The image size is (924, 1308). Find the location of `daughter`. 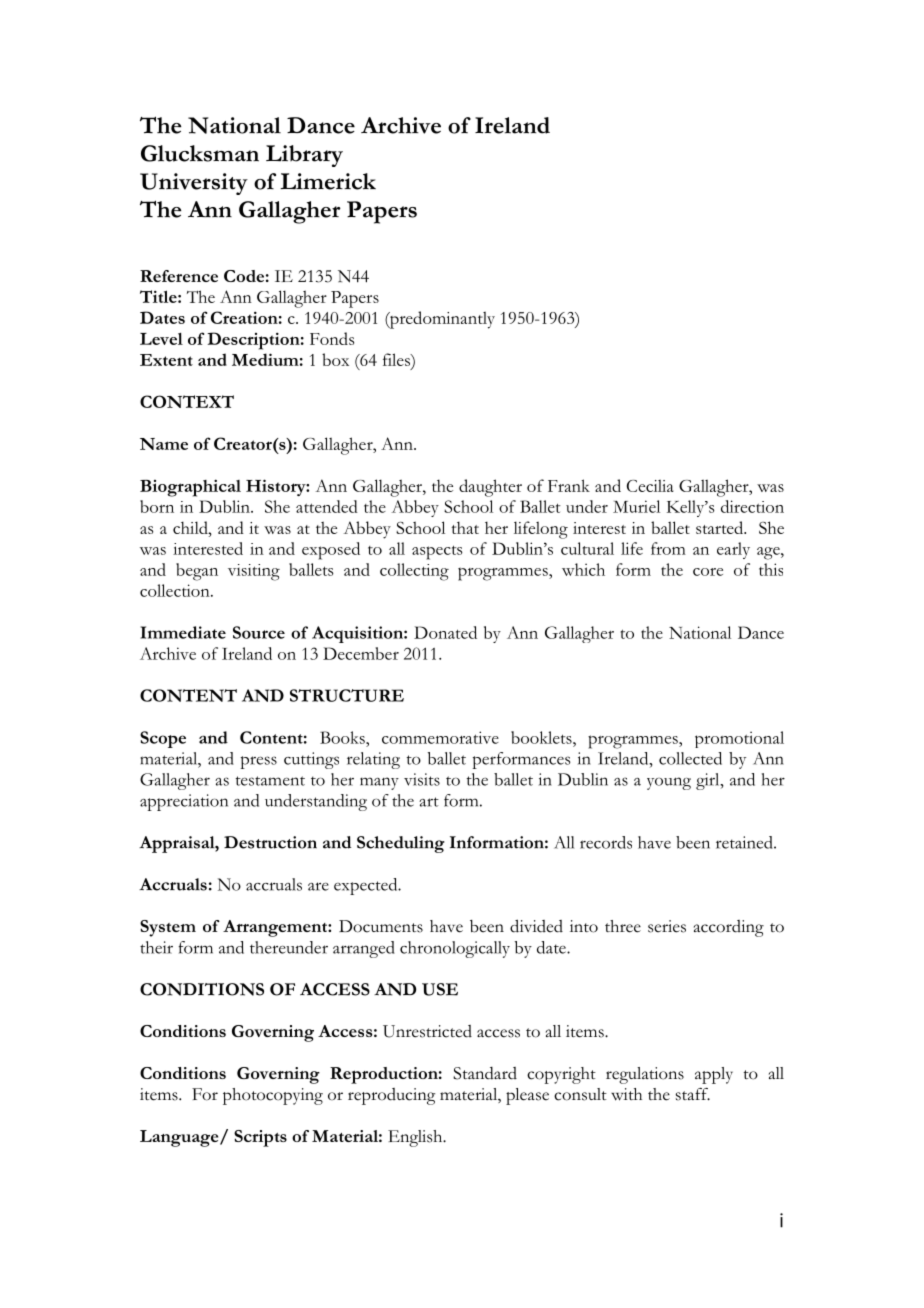

daughter is located at coordinates (490, 488).
